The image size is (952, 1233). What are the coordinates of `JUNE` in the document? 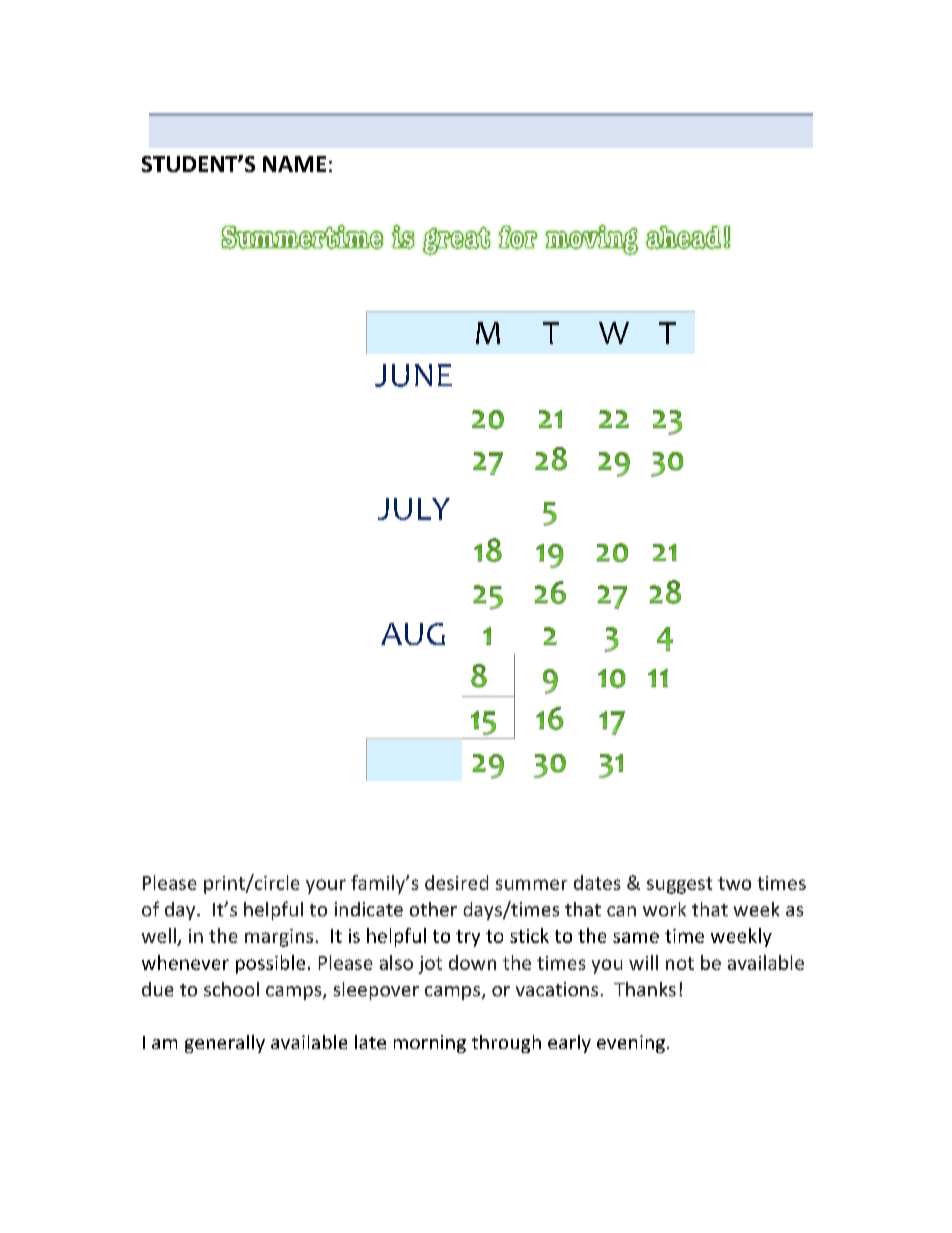 It's located at (413, 375).
